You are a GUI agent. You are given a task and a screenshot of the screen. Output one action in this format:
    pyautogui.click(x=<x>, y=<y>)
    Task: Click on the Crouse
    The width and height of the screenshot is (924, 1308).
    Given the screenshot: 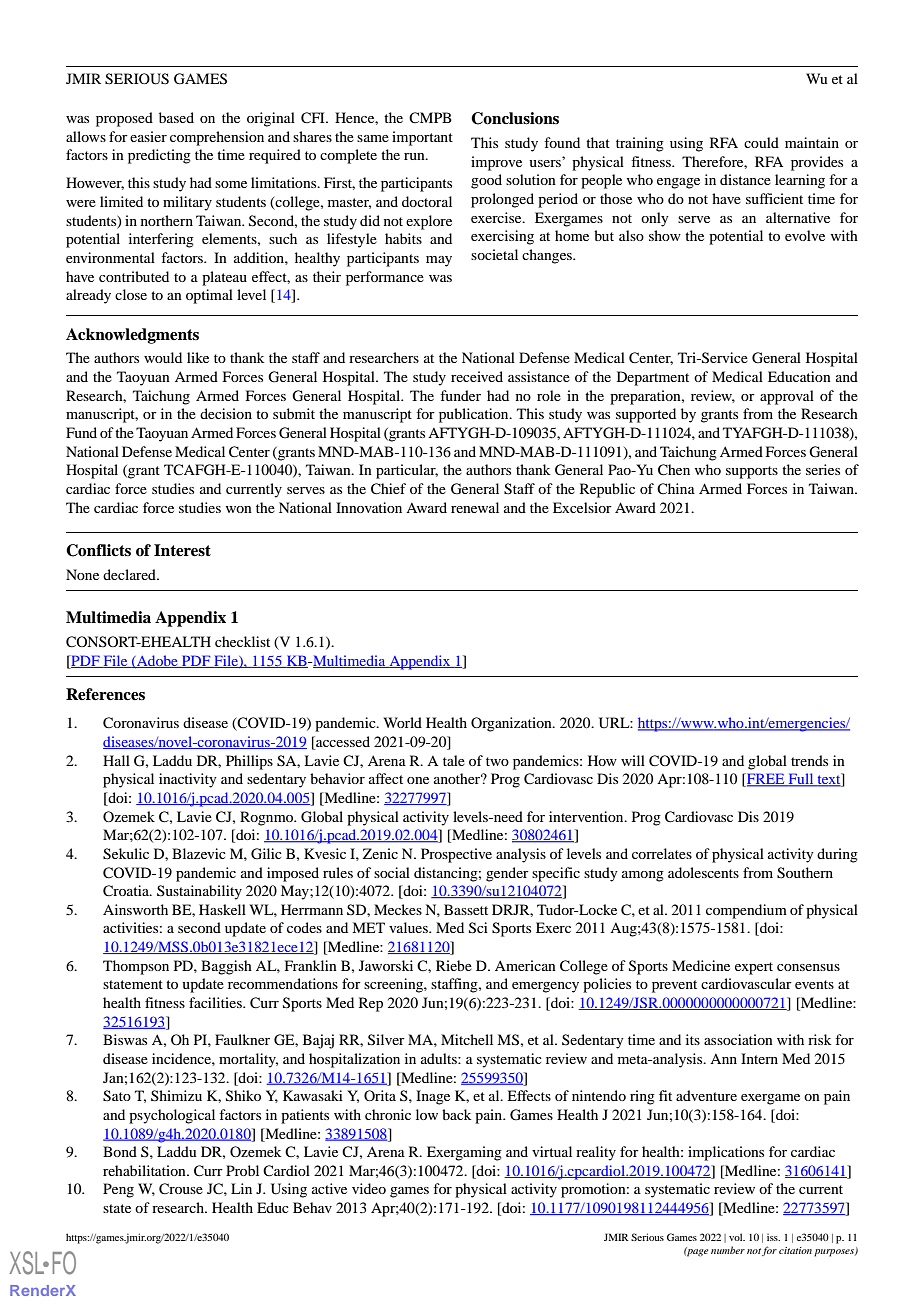 What is the action you would take?
    pyautogui.click(x=181, y=1189)
